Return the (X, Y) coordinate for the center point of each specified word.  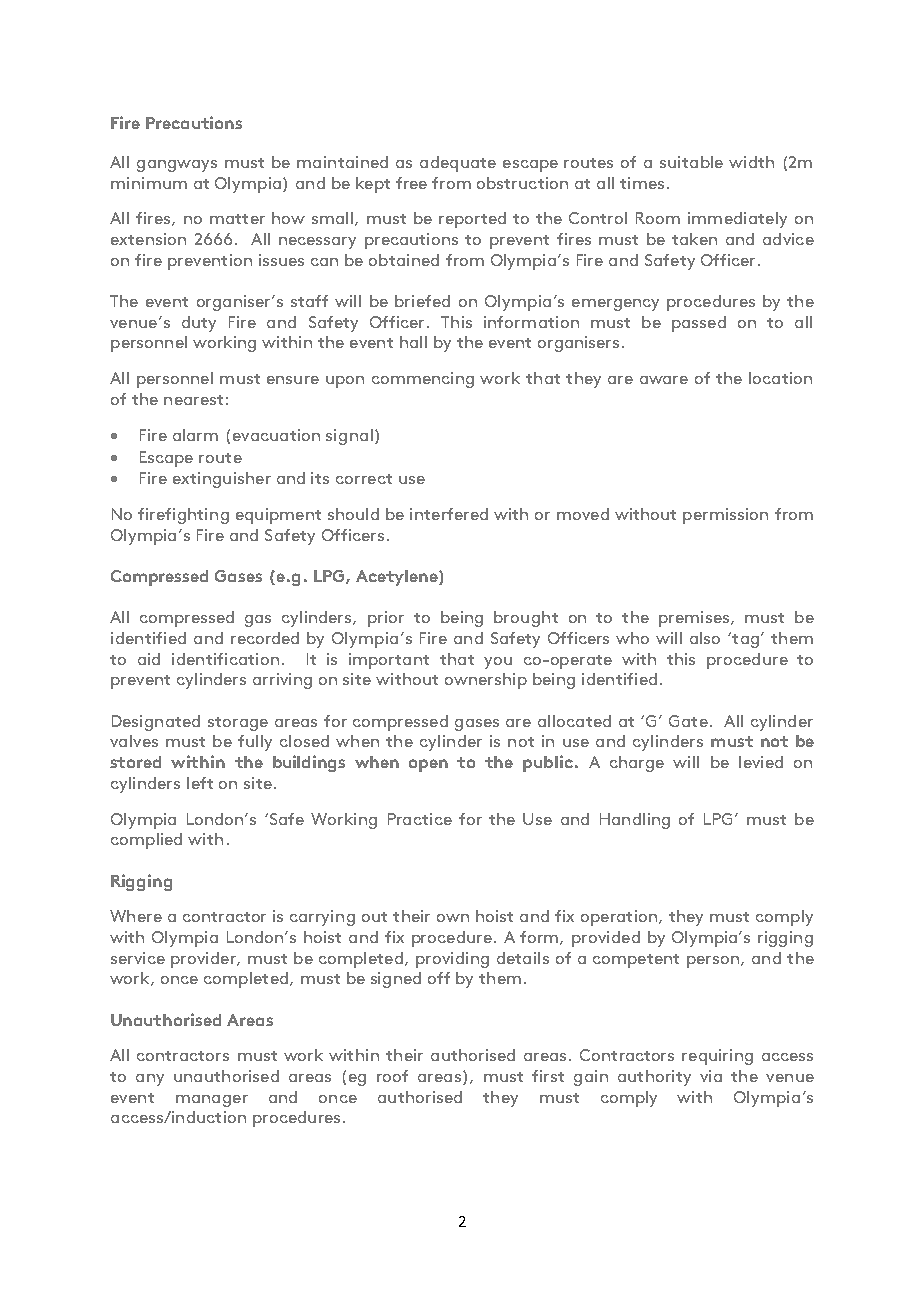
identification (225, 659)
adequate (458, 164)
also (705, 638)
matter (237, 219)
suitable (691, 162)
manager (212, 1101)
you (498, 663)
